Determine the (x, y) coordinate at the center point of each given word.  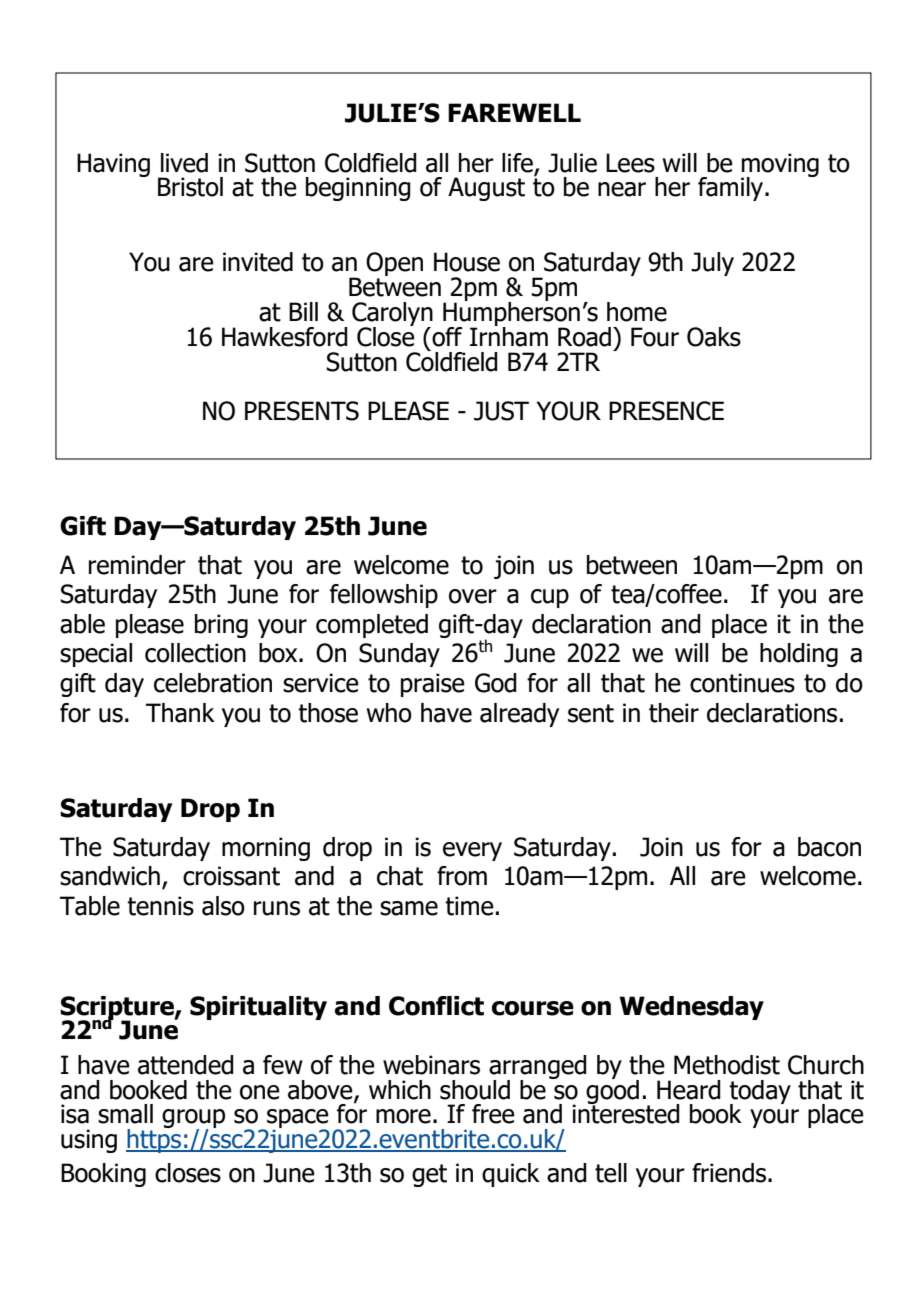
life (517, 163)
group (193, 1120)
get (429, 1175)
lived (184, 163)
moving (780, 166)
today (760, 1093)
